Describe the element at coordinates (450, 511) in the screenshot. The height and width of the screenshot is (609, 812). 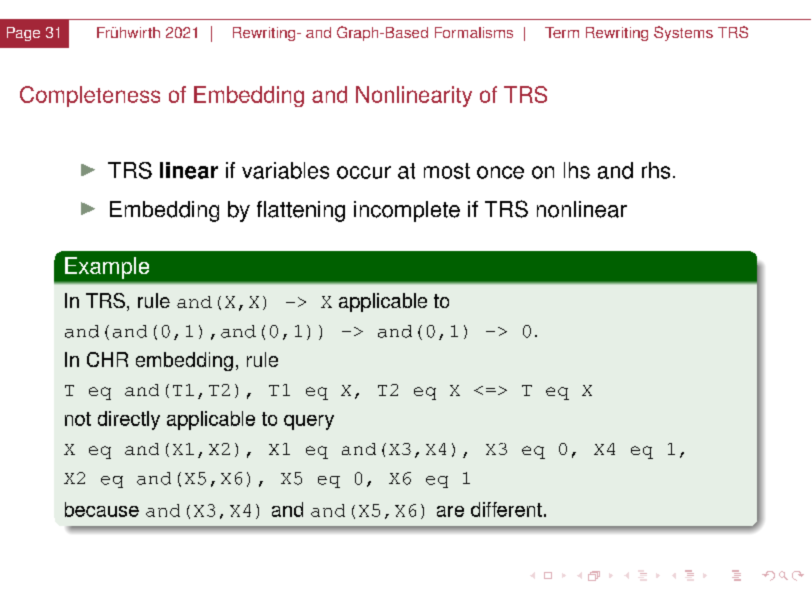
I see `are` at that location.
